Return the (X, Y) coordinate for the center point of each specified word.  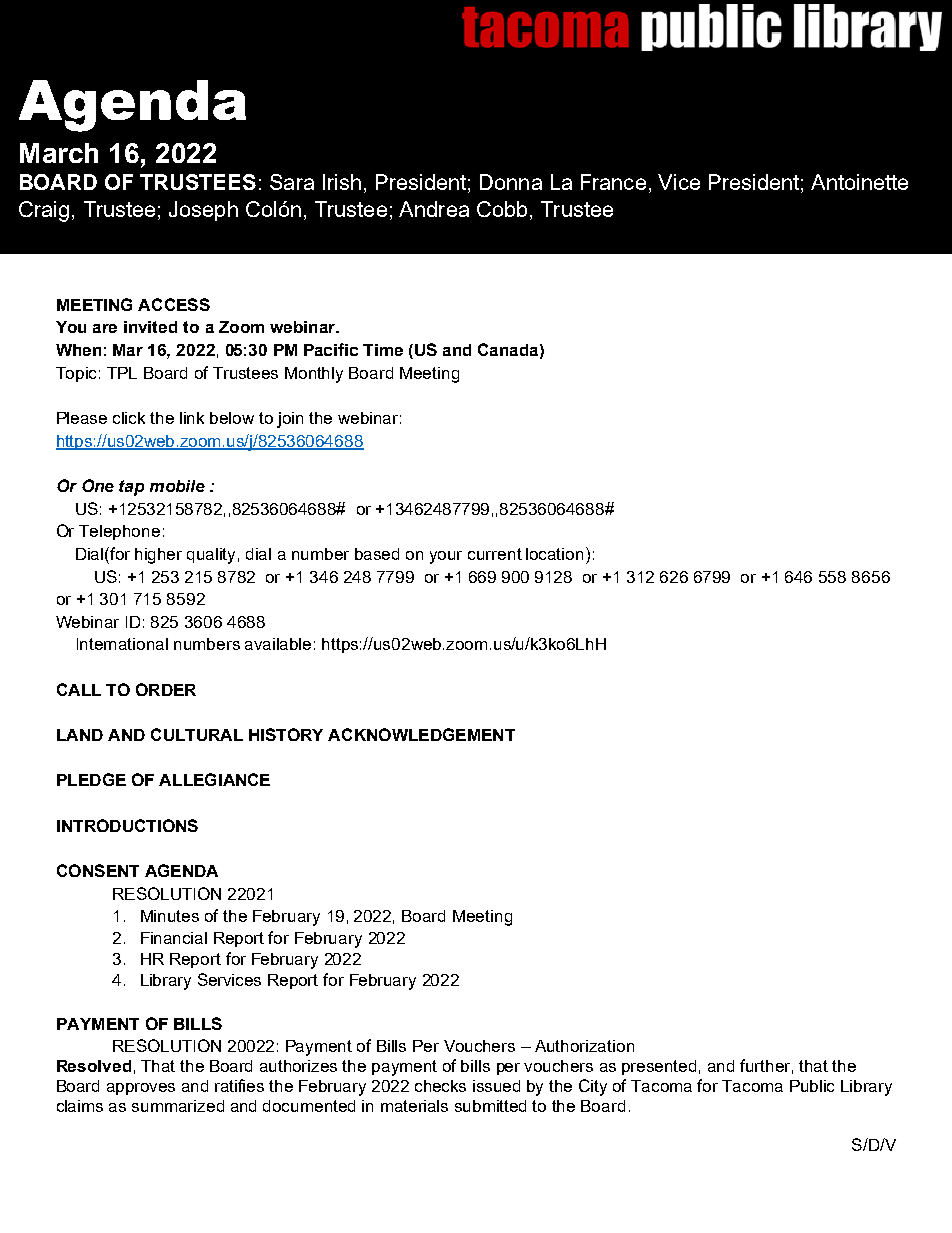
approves (141, 1089)
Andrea (434, 209)
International (122, 644)
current (495, 554)
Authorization (584, 1046)
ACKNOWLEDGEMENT (421, 734)
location (554, 554)
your (446, 557)
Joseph (203, 211)
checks (440, 1086)
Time (383, 350)
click (129, 418)
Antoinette (859, 182)
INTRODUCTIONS (127, 825)
